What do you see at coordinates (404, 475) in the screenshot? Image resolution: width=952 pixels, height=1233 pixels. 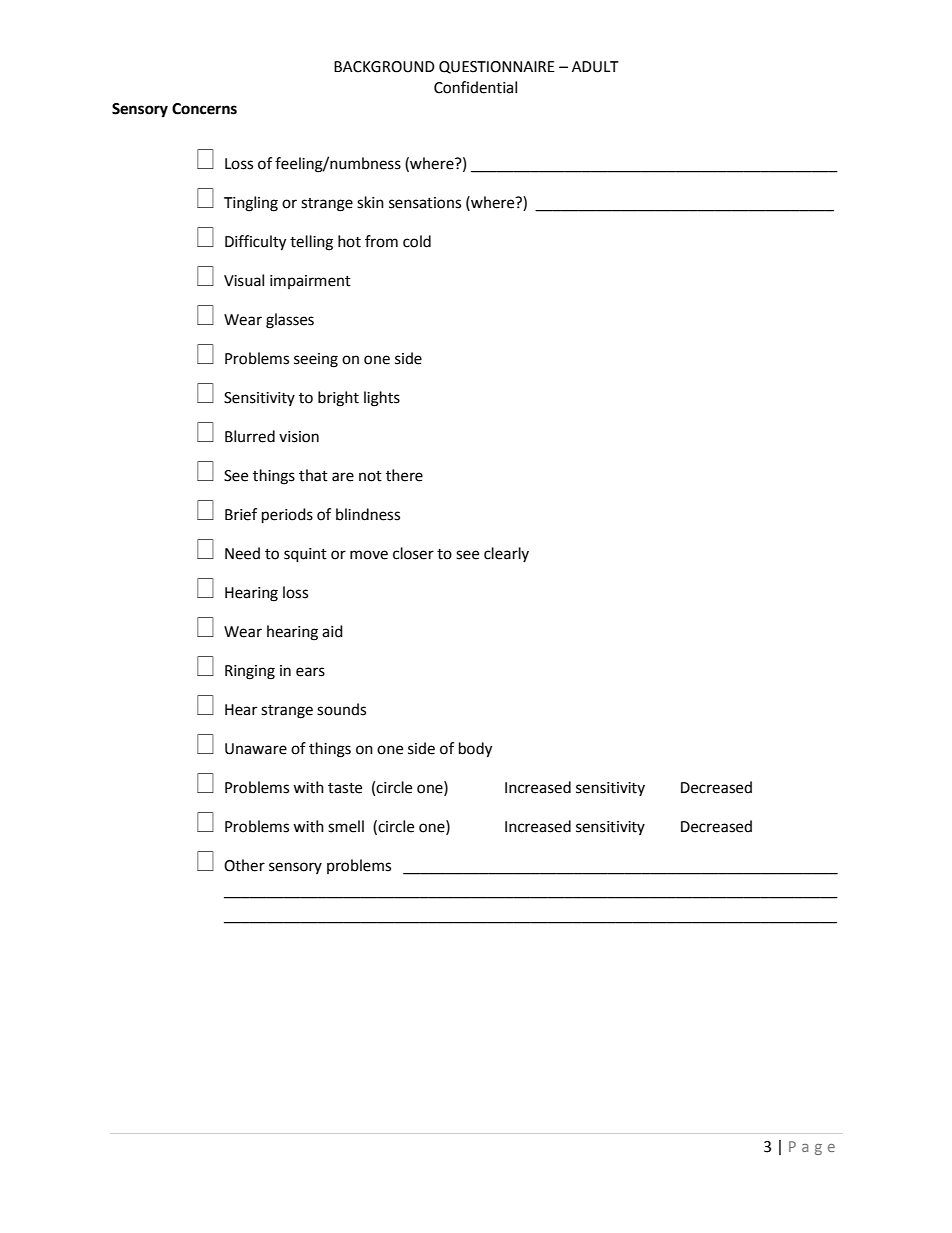 I see `there` at bounding box center [404, 475].
